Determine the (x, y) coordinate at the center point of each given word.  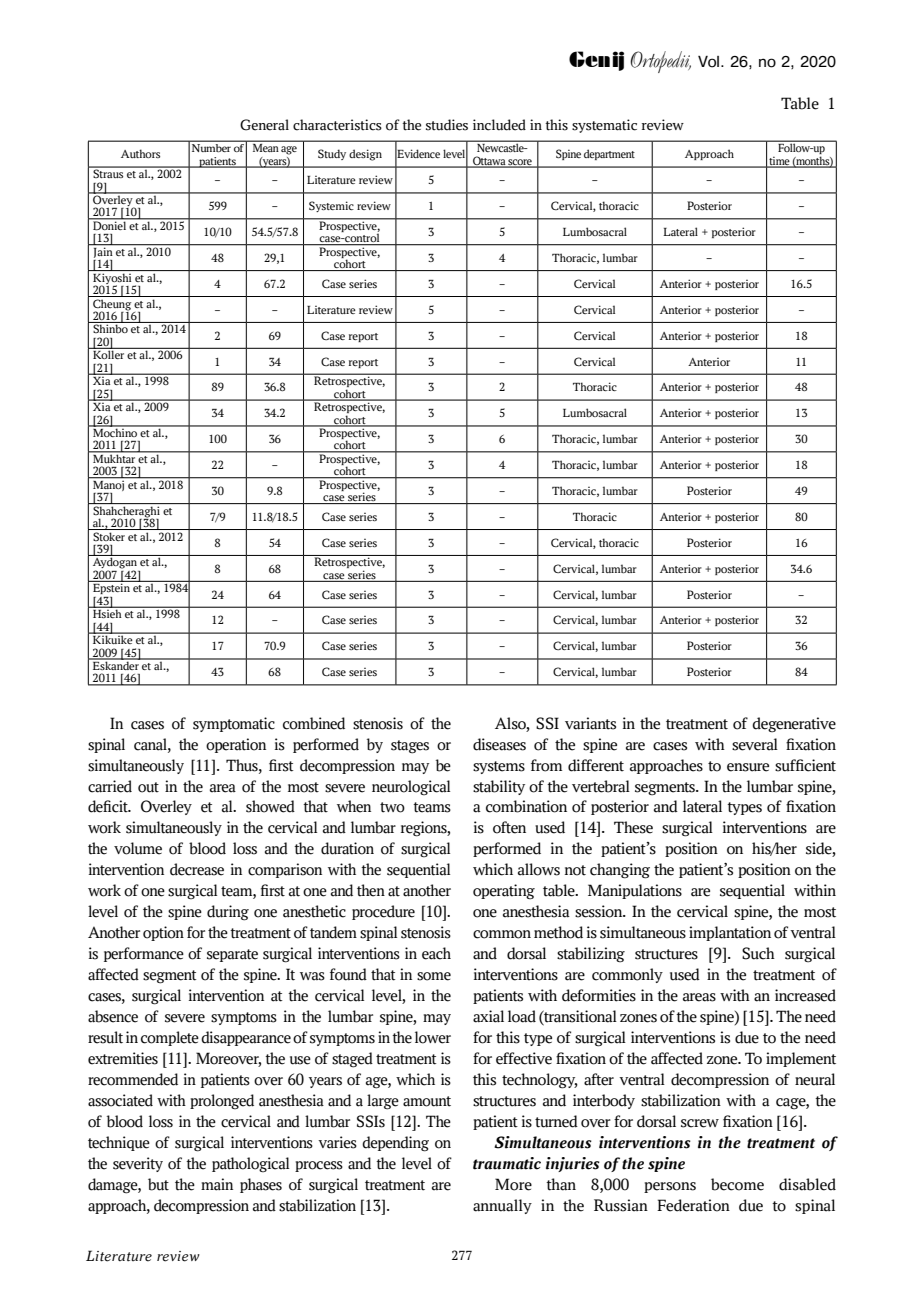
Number (211, 148)
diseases (499, 744)
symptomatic (234, 724)
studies (447, 125)
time (779, 161)
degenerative (794, 725)
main (217, 1184)
